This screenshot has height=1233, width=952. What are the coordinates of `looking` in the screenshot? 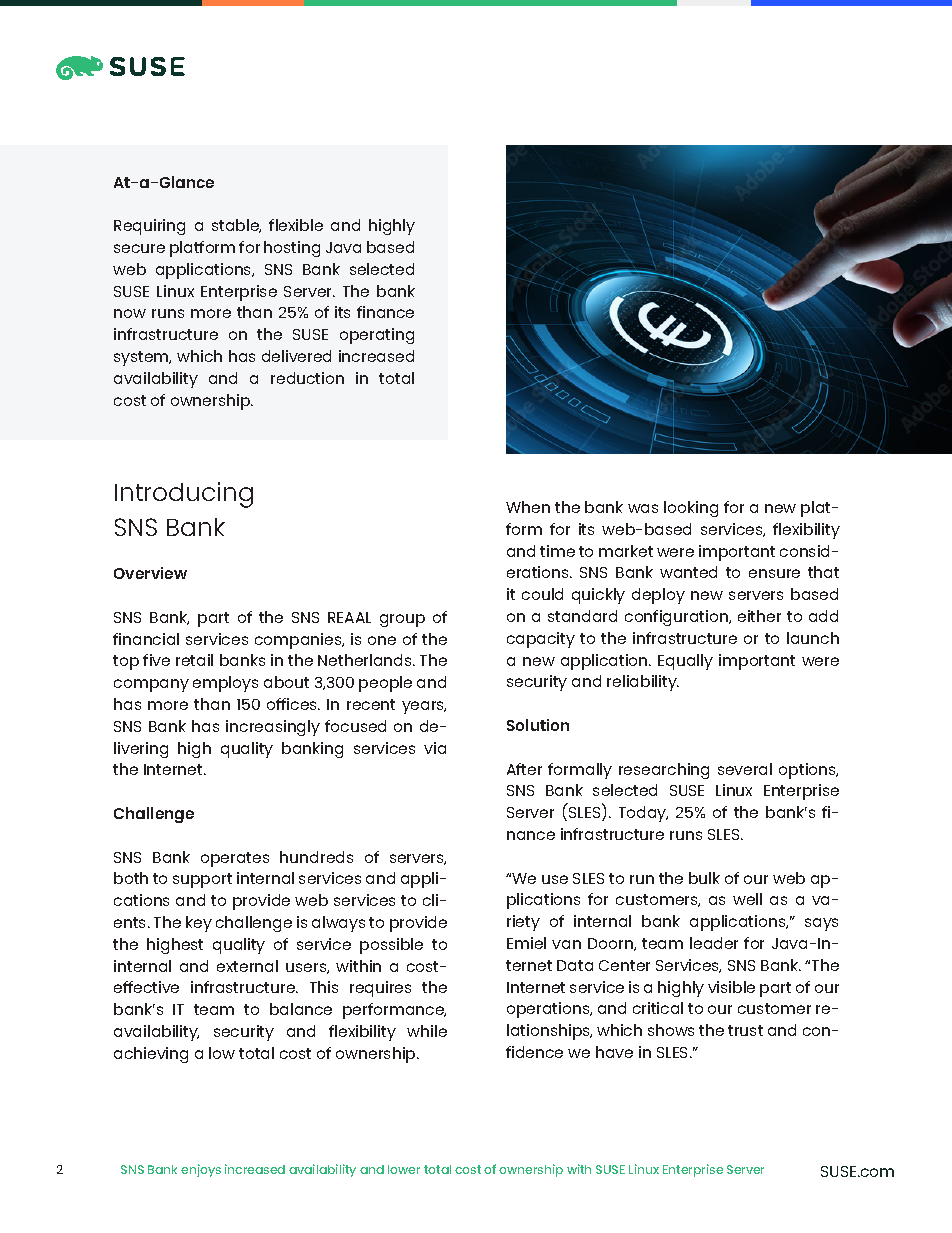 It's located at (691, 509).
